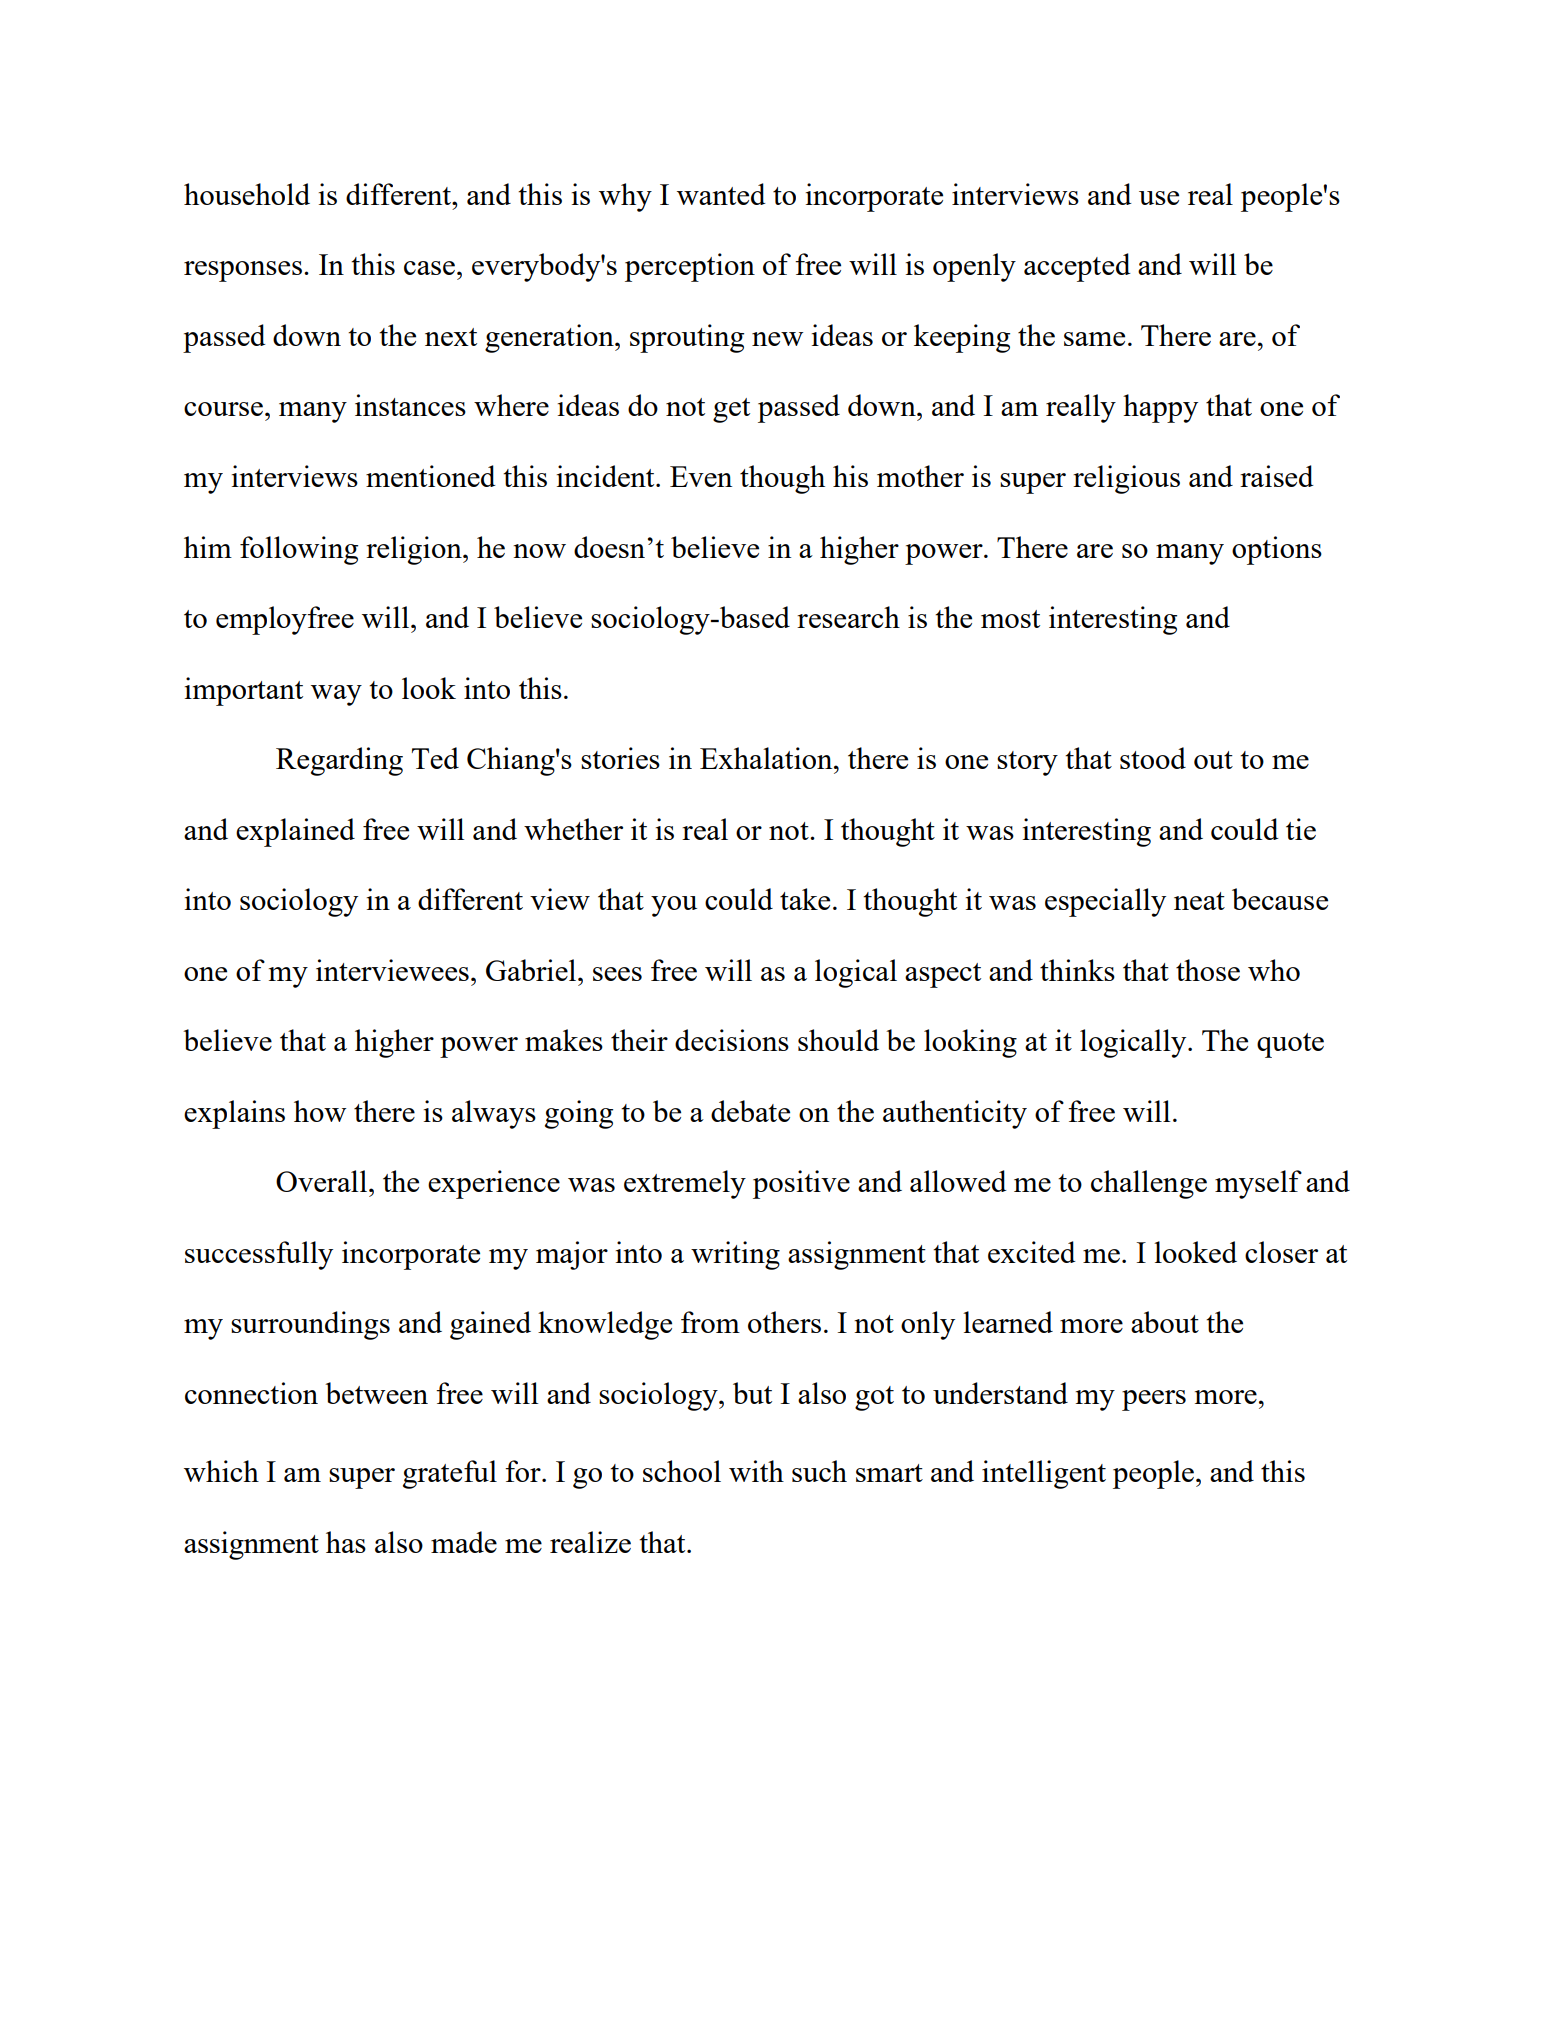 The width and height of the screenshot is (1564, 2024). Describe the element at coordinates (1277, 550) in the screenshot. I see `options` at that location.
